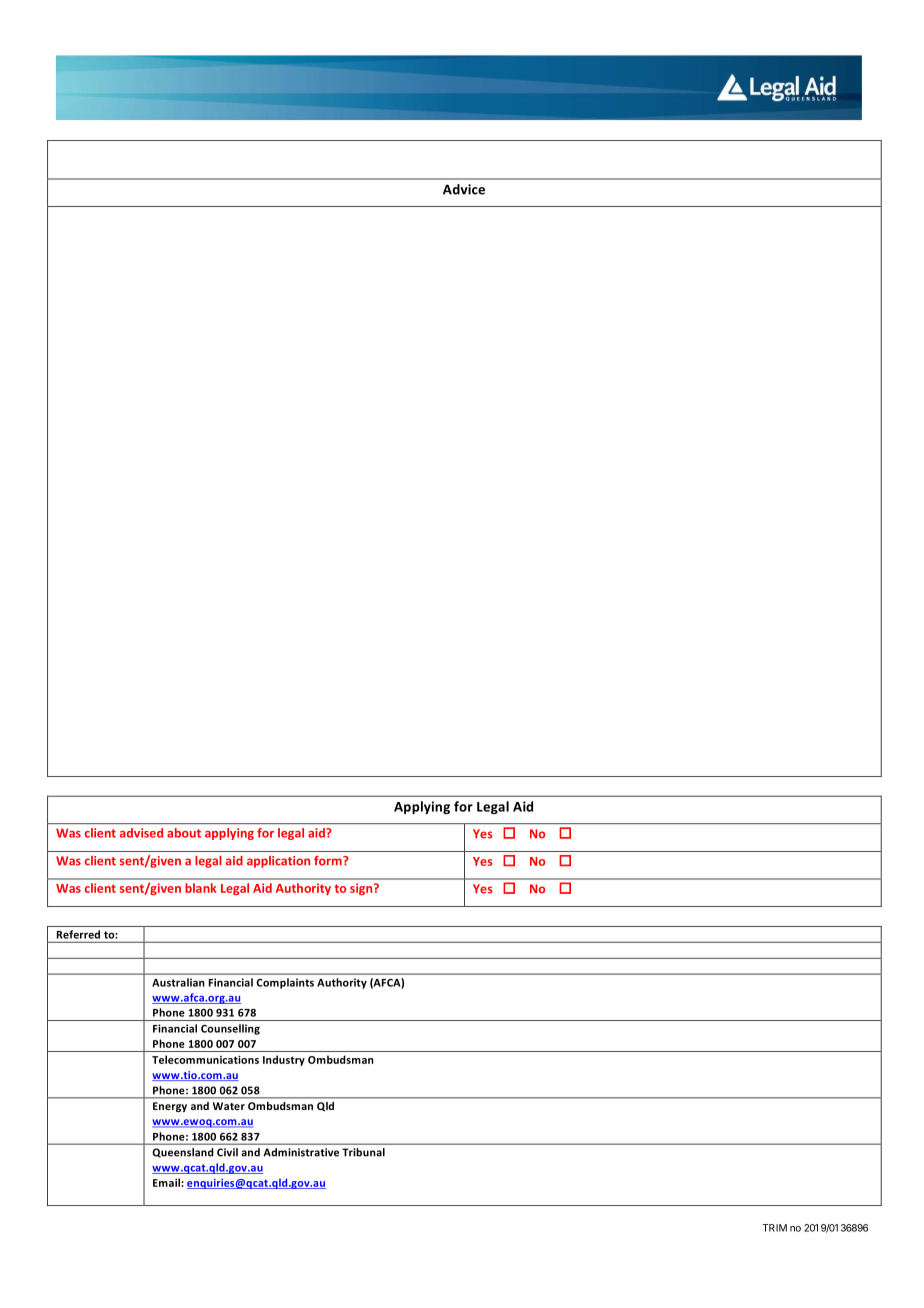  What do you see at coordinates (278, 862) in the page?
I see `application` at bounding box center [278, 862].
